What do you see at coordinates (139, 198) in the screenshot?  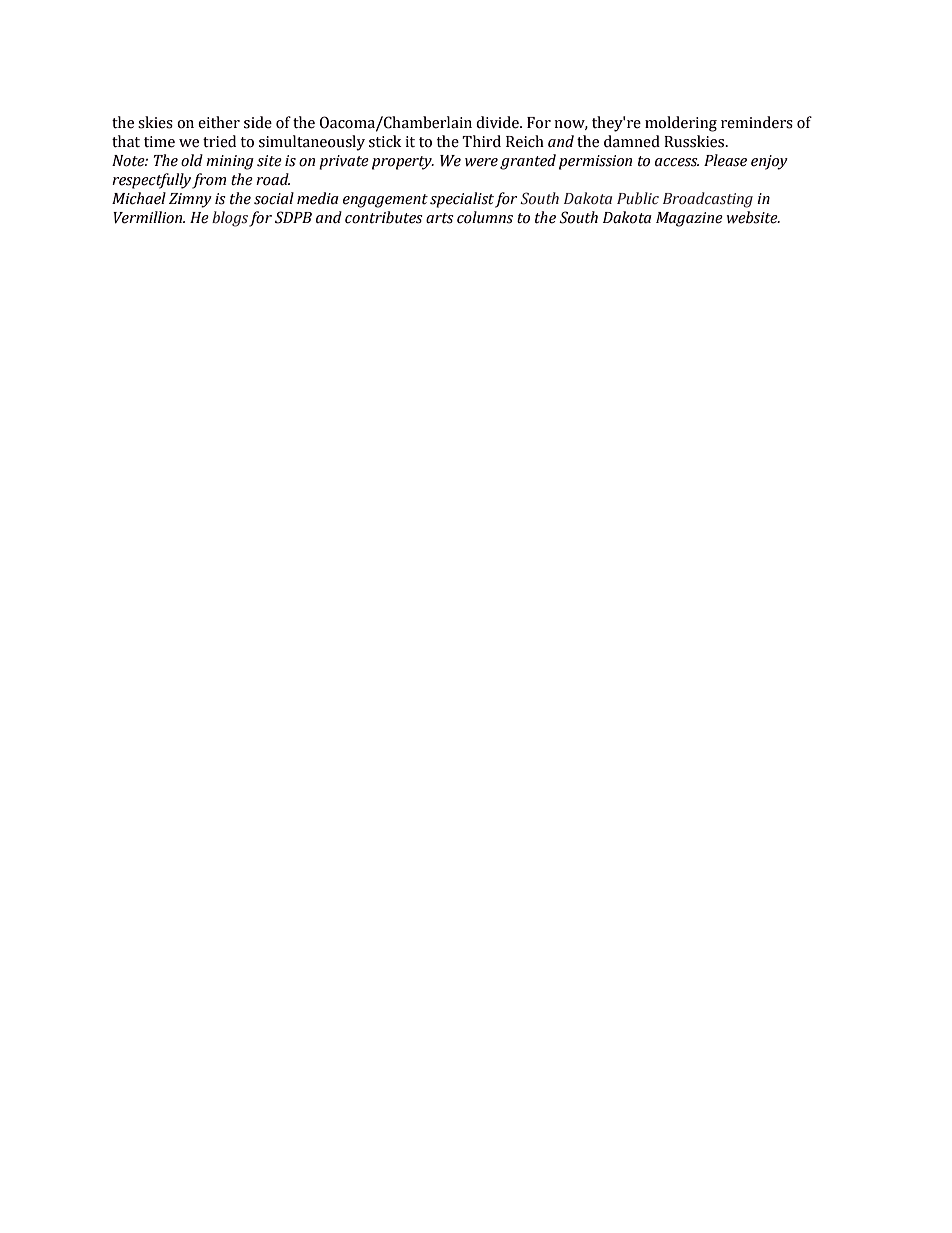 I see `Michael` at bounding box center [139, 198].
